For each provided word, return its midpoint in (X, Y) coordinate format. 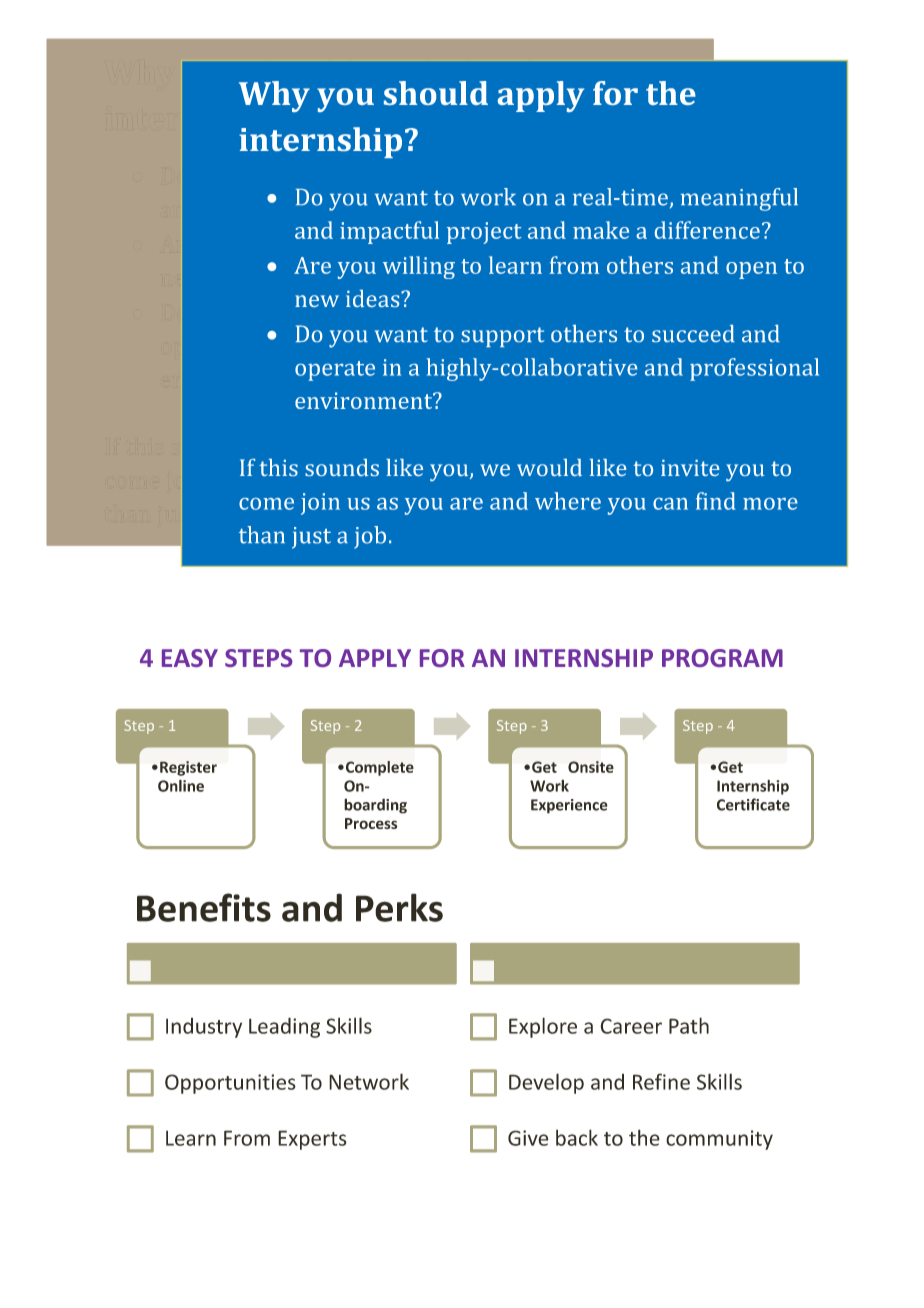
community (719, 1140)
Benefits (204, 907)
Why (274, 96)
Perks (399, 907)
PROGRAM (722, 658)
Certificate (753, 804)
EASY (190, 658)
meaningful (739, 199)
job (370, 537)
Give (528, 1138)
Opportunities (230, 1084)
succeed (693, 333)
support (502, 337)
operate (335, 371)
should (436, 93)
